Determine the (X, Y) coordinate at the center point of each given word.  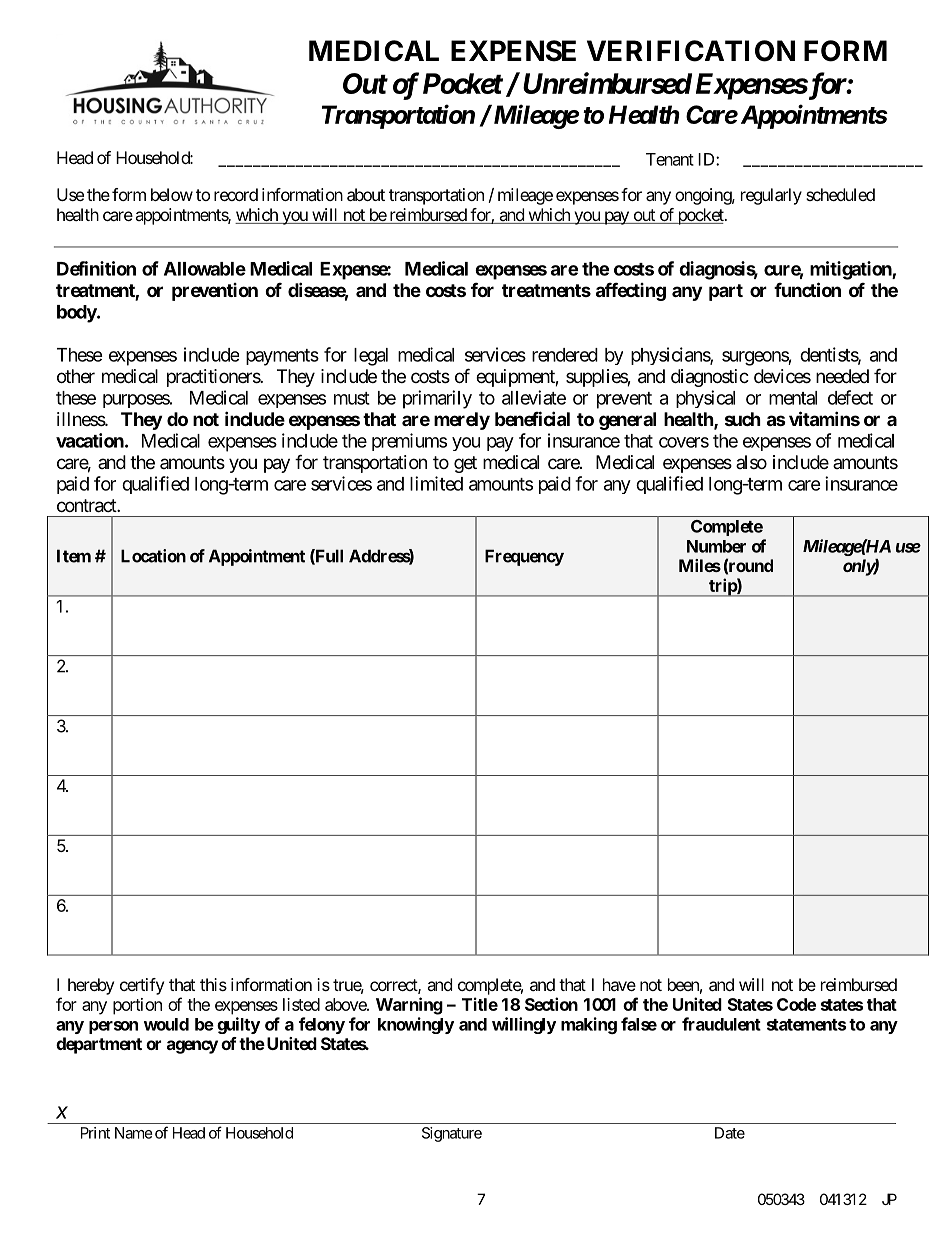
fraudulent (721, 1024)
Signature (452, 1134)
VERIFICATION (691, 51)
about (366, 194)
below (172, 194)
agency (192, 1047)
